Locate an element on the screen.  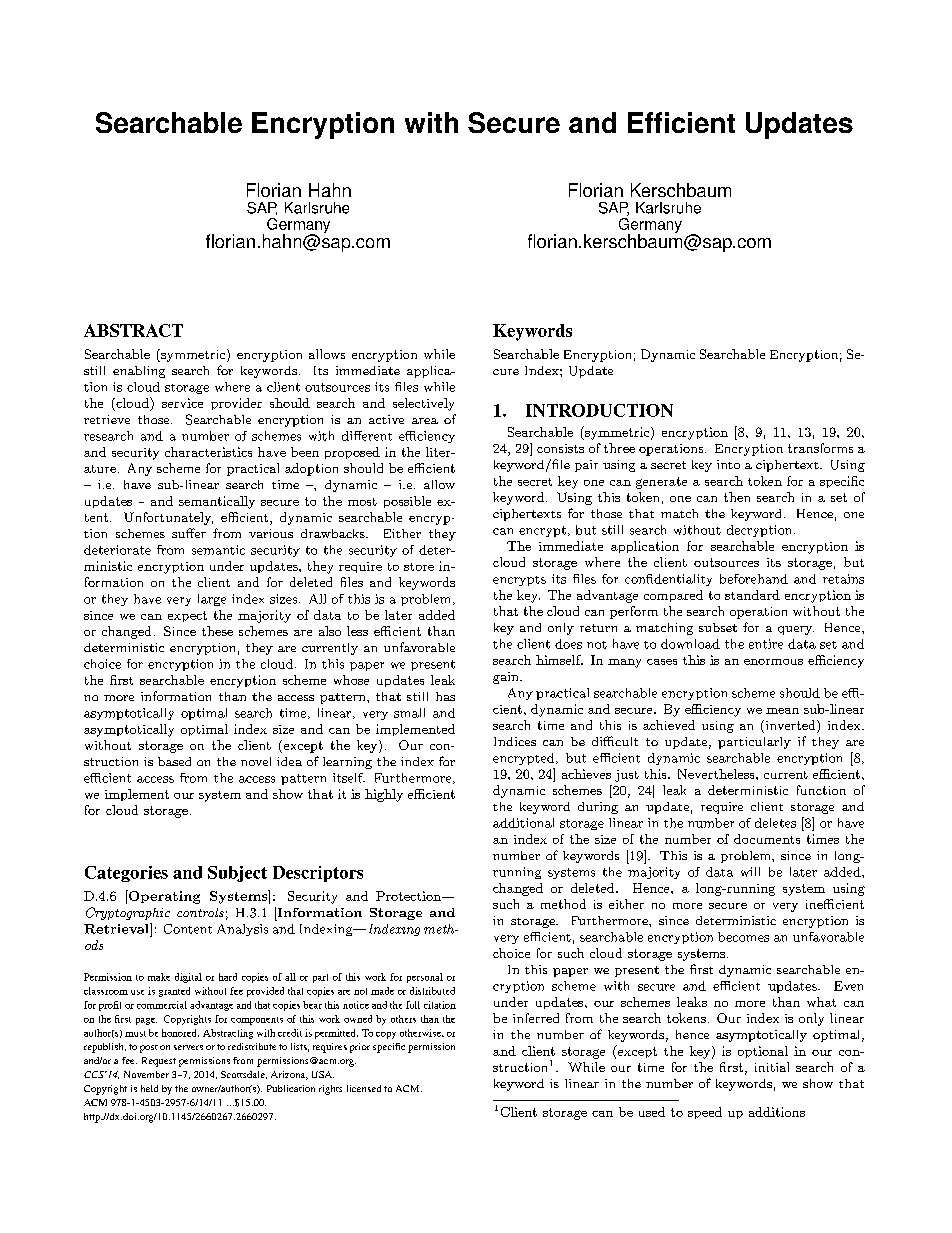
licensed is located at coordinates (364, 1088).
